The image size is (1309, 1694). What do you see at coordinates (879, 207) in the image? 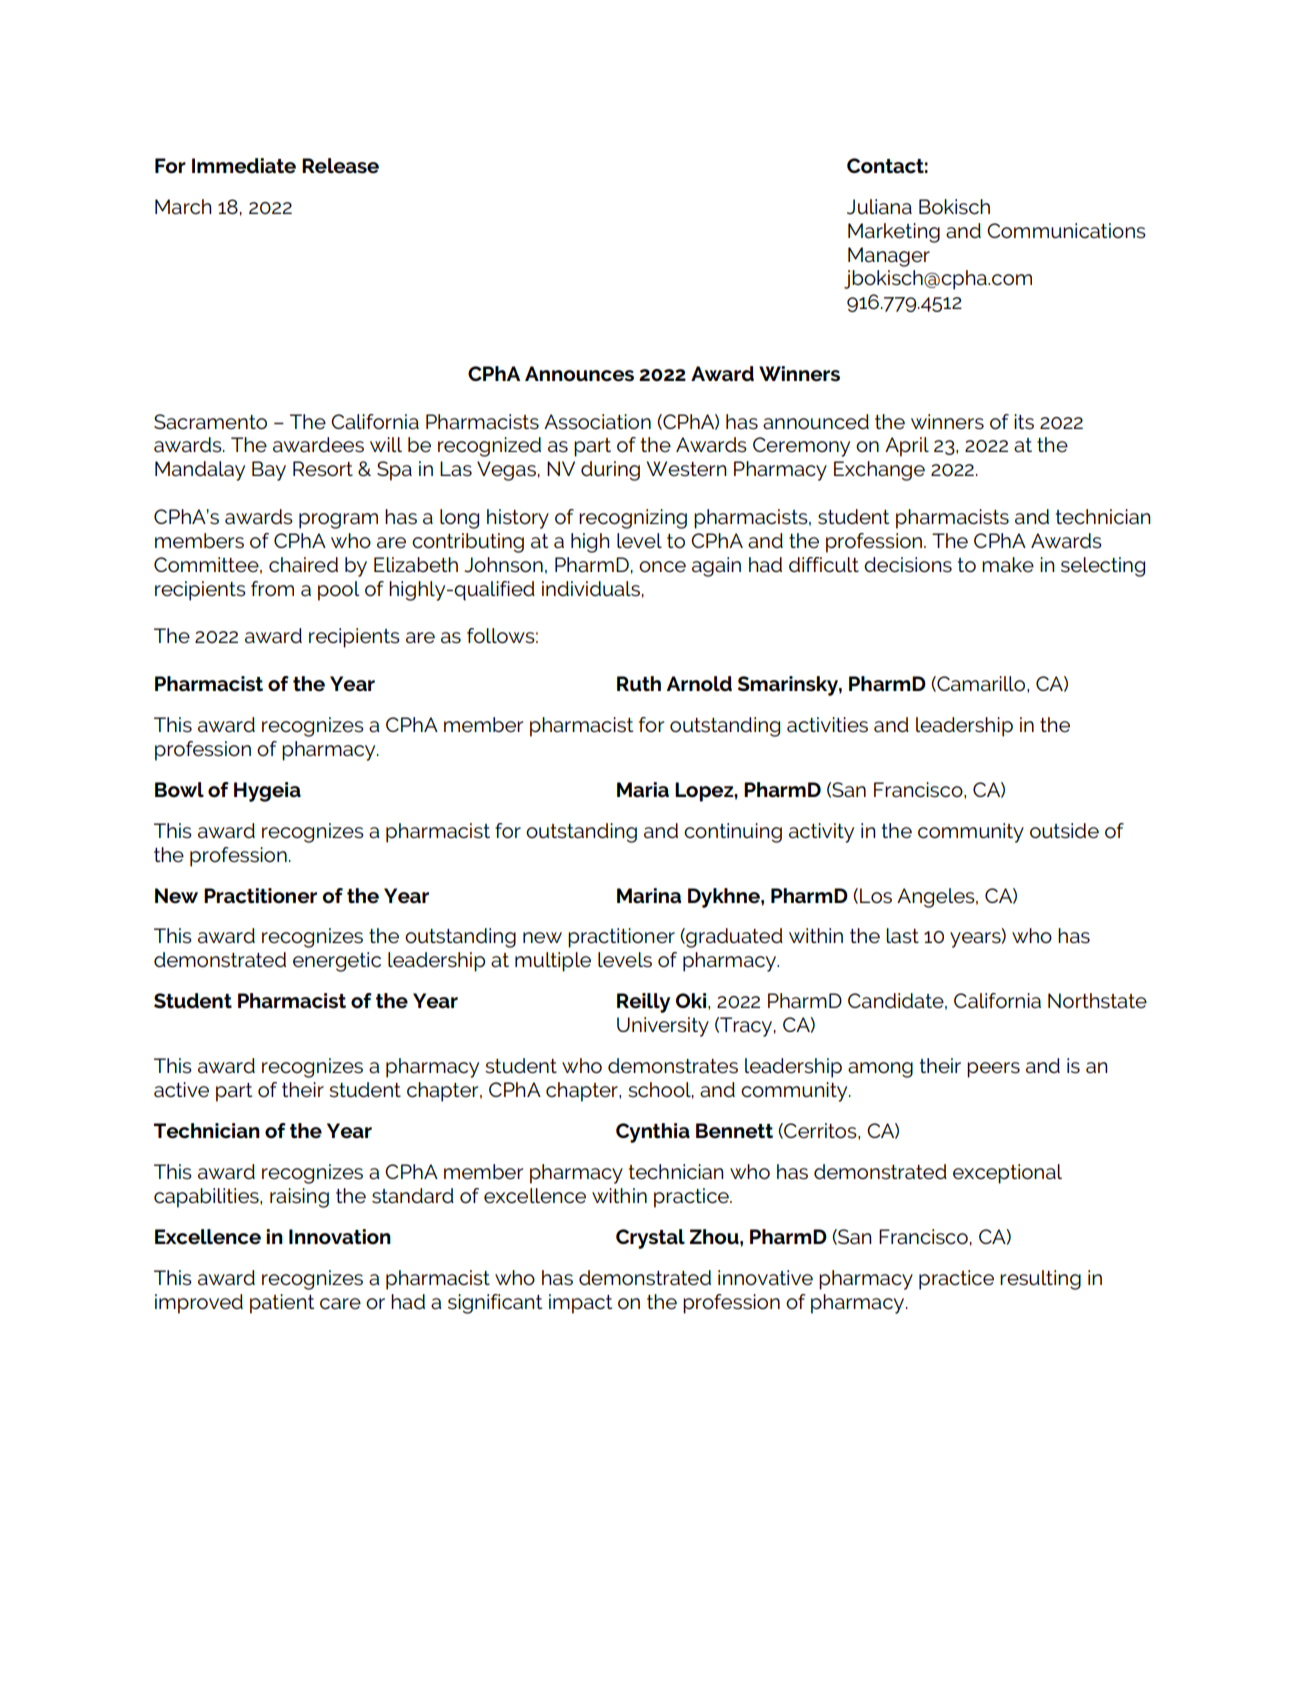
I see `Juliana` at bounding box center [879, 207].
